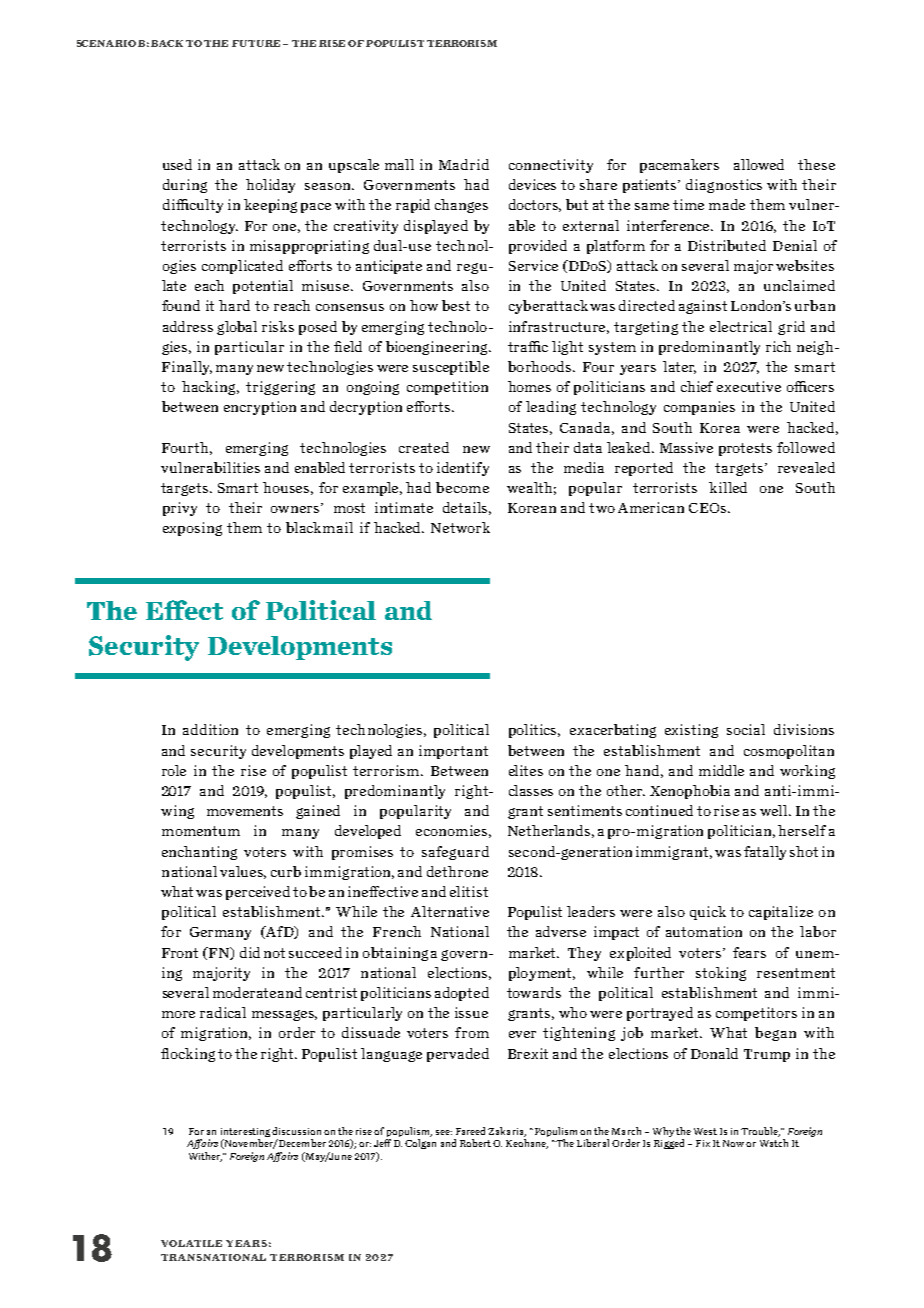 The width and height of the document is (924, 1308). Describe the element at coordinates (765, 853) in the document. I see `fatally` at that location.
